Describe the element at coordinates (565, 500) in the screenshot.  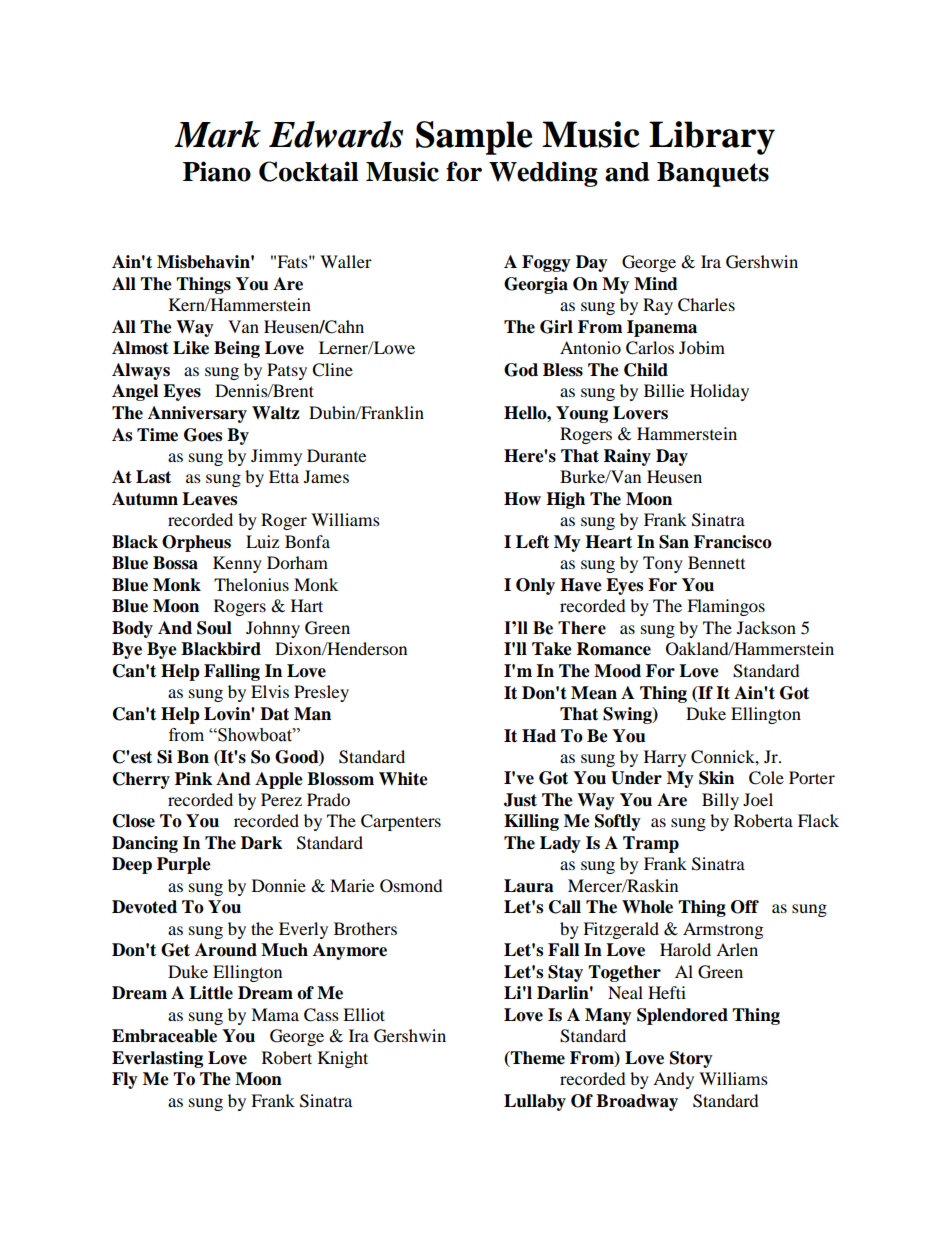
I see `High` at that location.
